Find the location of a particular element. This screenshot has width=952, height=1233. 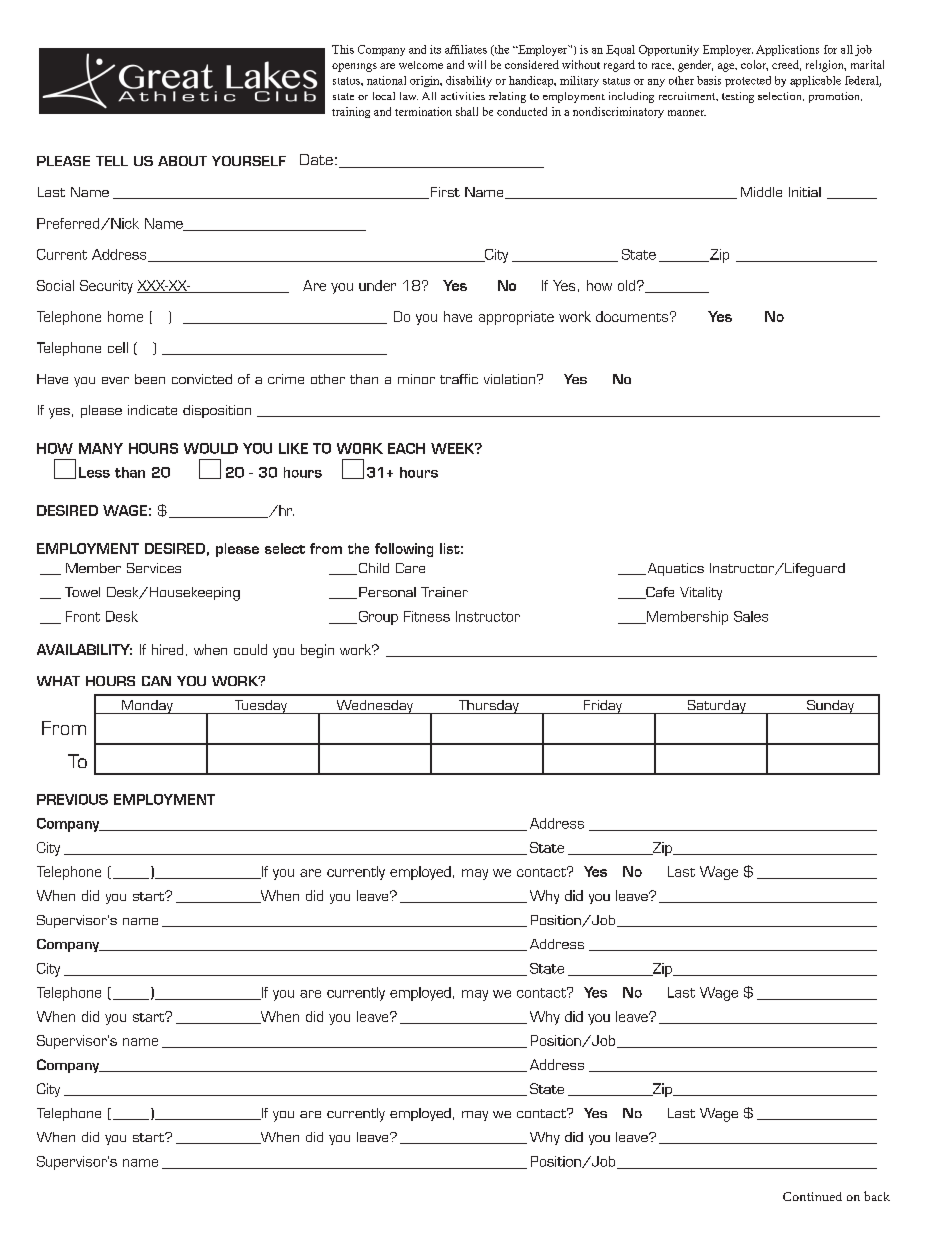

WEEK is located at coordinates (454, 448).
